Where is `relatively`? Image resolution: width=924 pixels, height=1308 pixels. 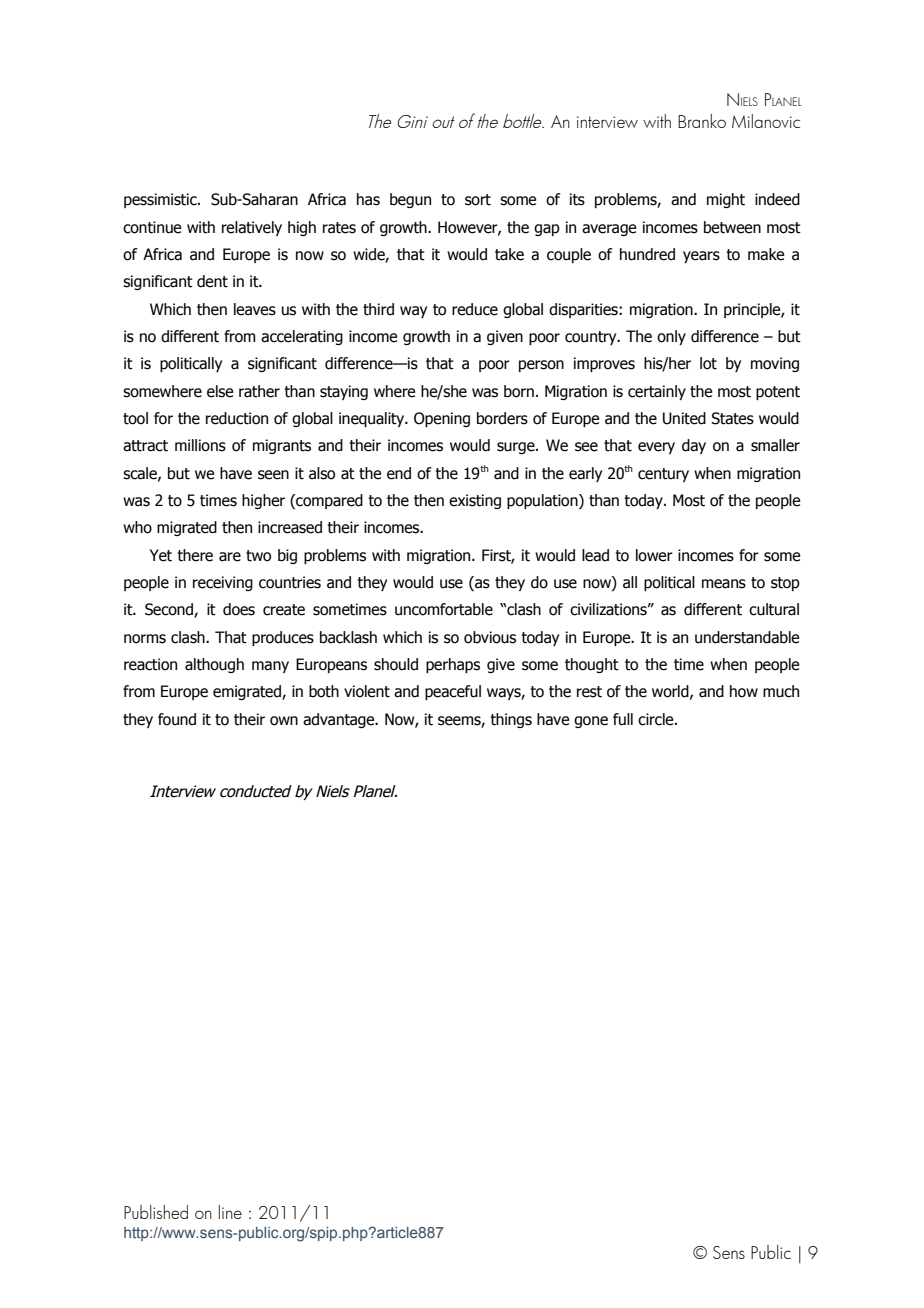 relatively is located at coordinates (252, 228).
